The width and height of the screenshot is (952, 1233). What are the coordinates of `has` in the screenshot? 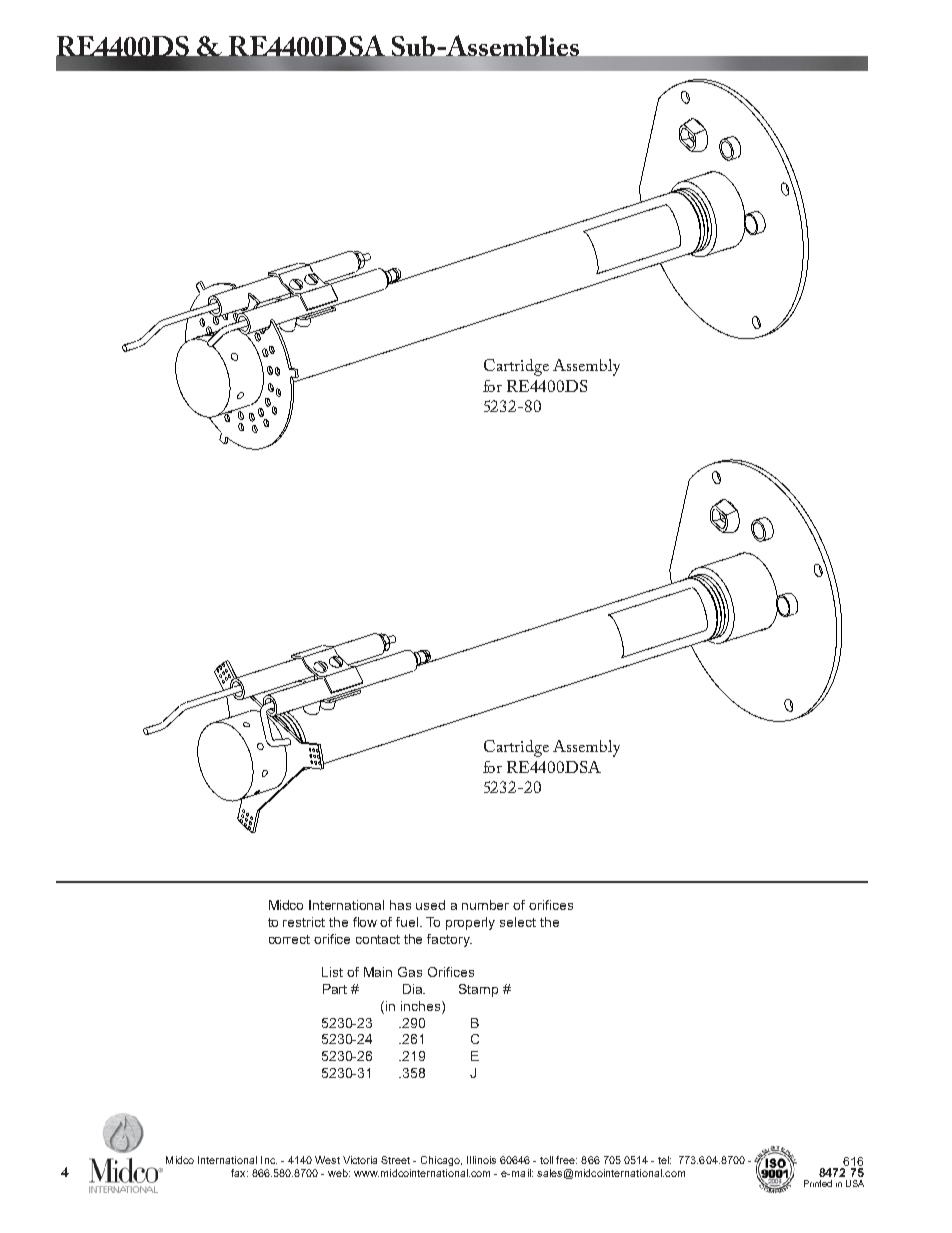 It's located at (400, 905).
